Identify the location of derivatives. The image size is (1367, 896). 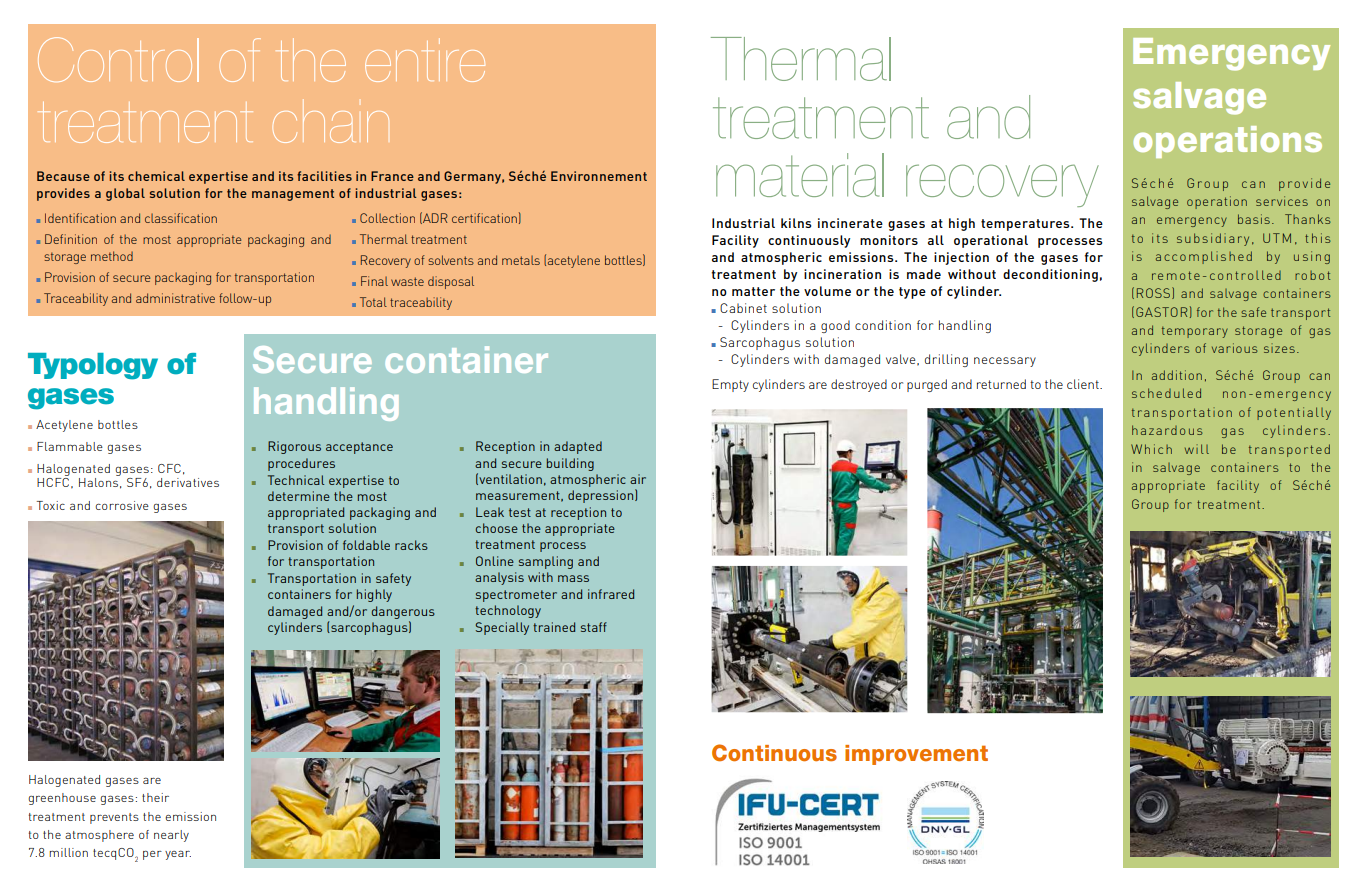
(188, 482).
